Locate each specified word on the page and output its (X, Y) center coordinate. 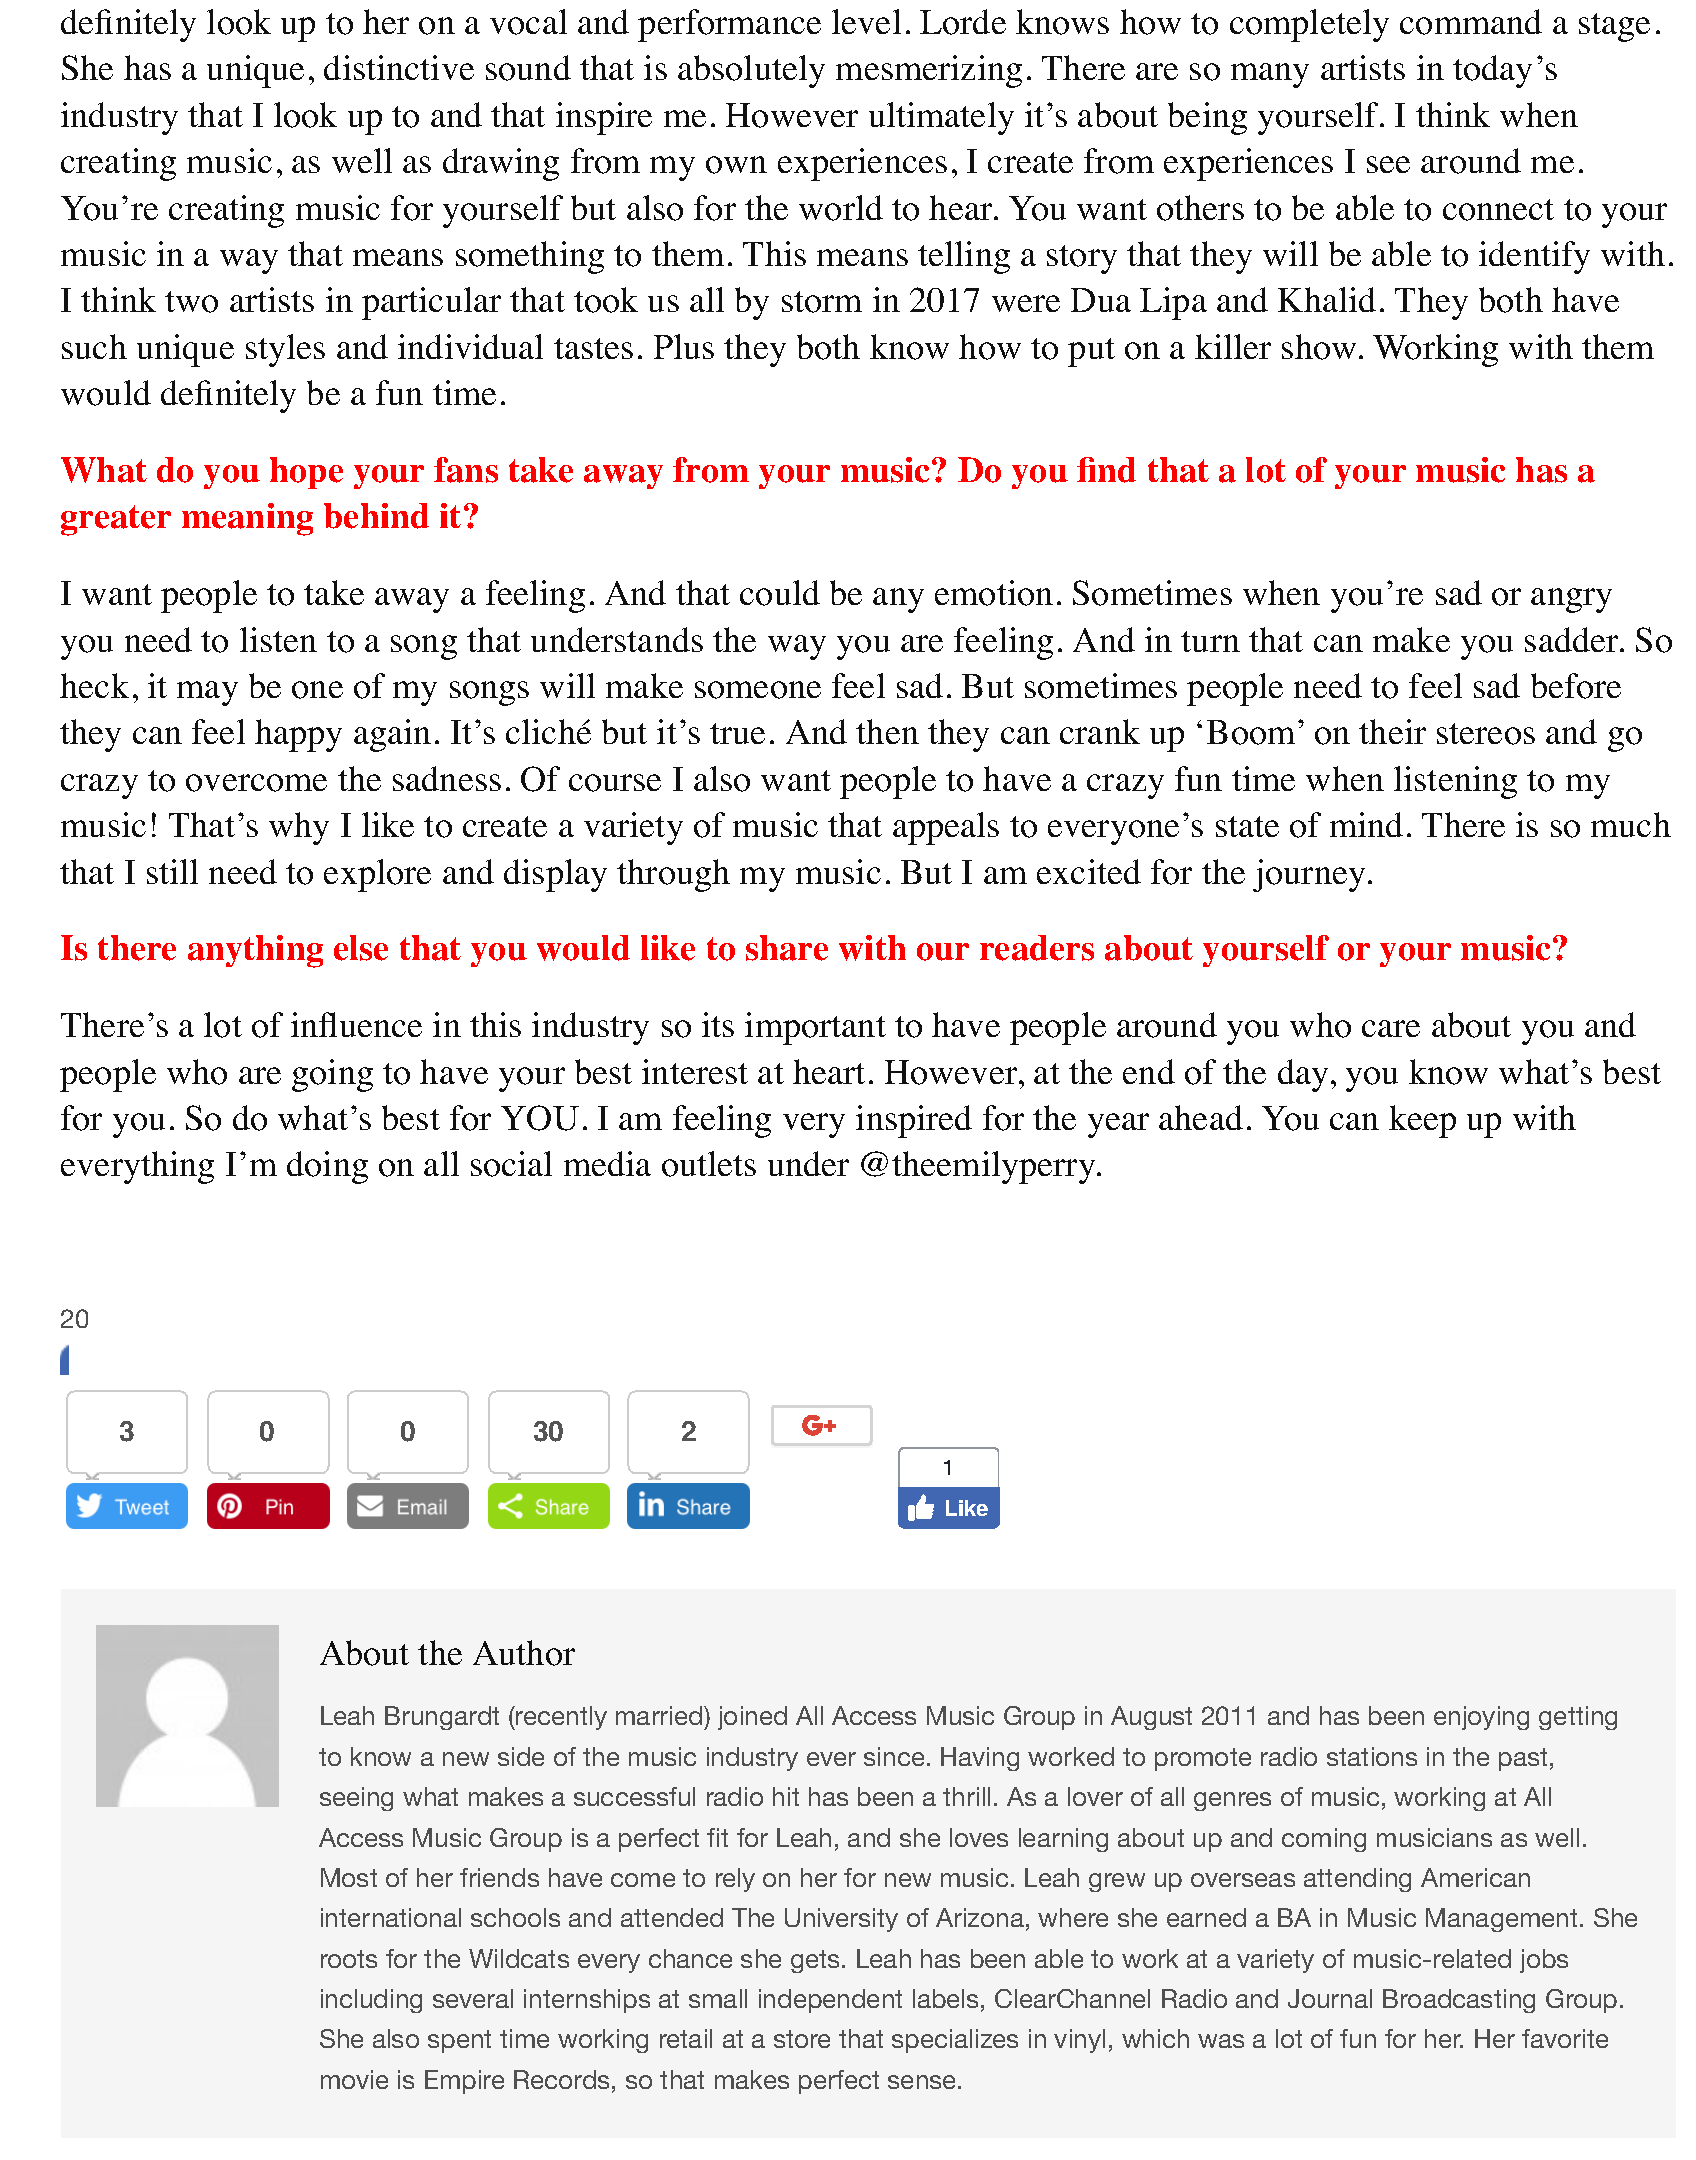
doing (327, 1167)
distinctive (399, 67)
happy (298, 735)
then (887, 731)
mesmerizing (929, 71)
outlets (709, 1164)
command (1471, 22)
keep (1422, 1121)
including (371, 2001)
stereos (1486, 734)
